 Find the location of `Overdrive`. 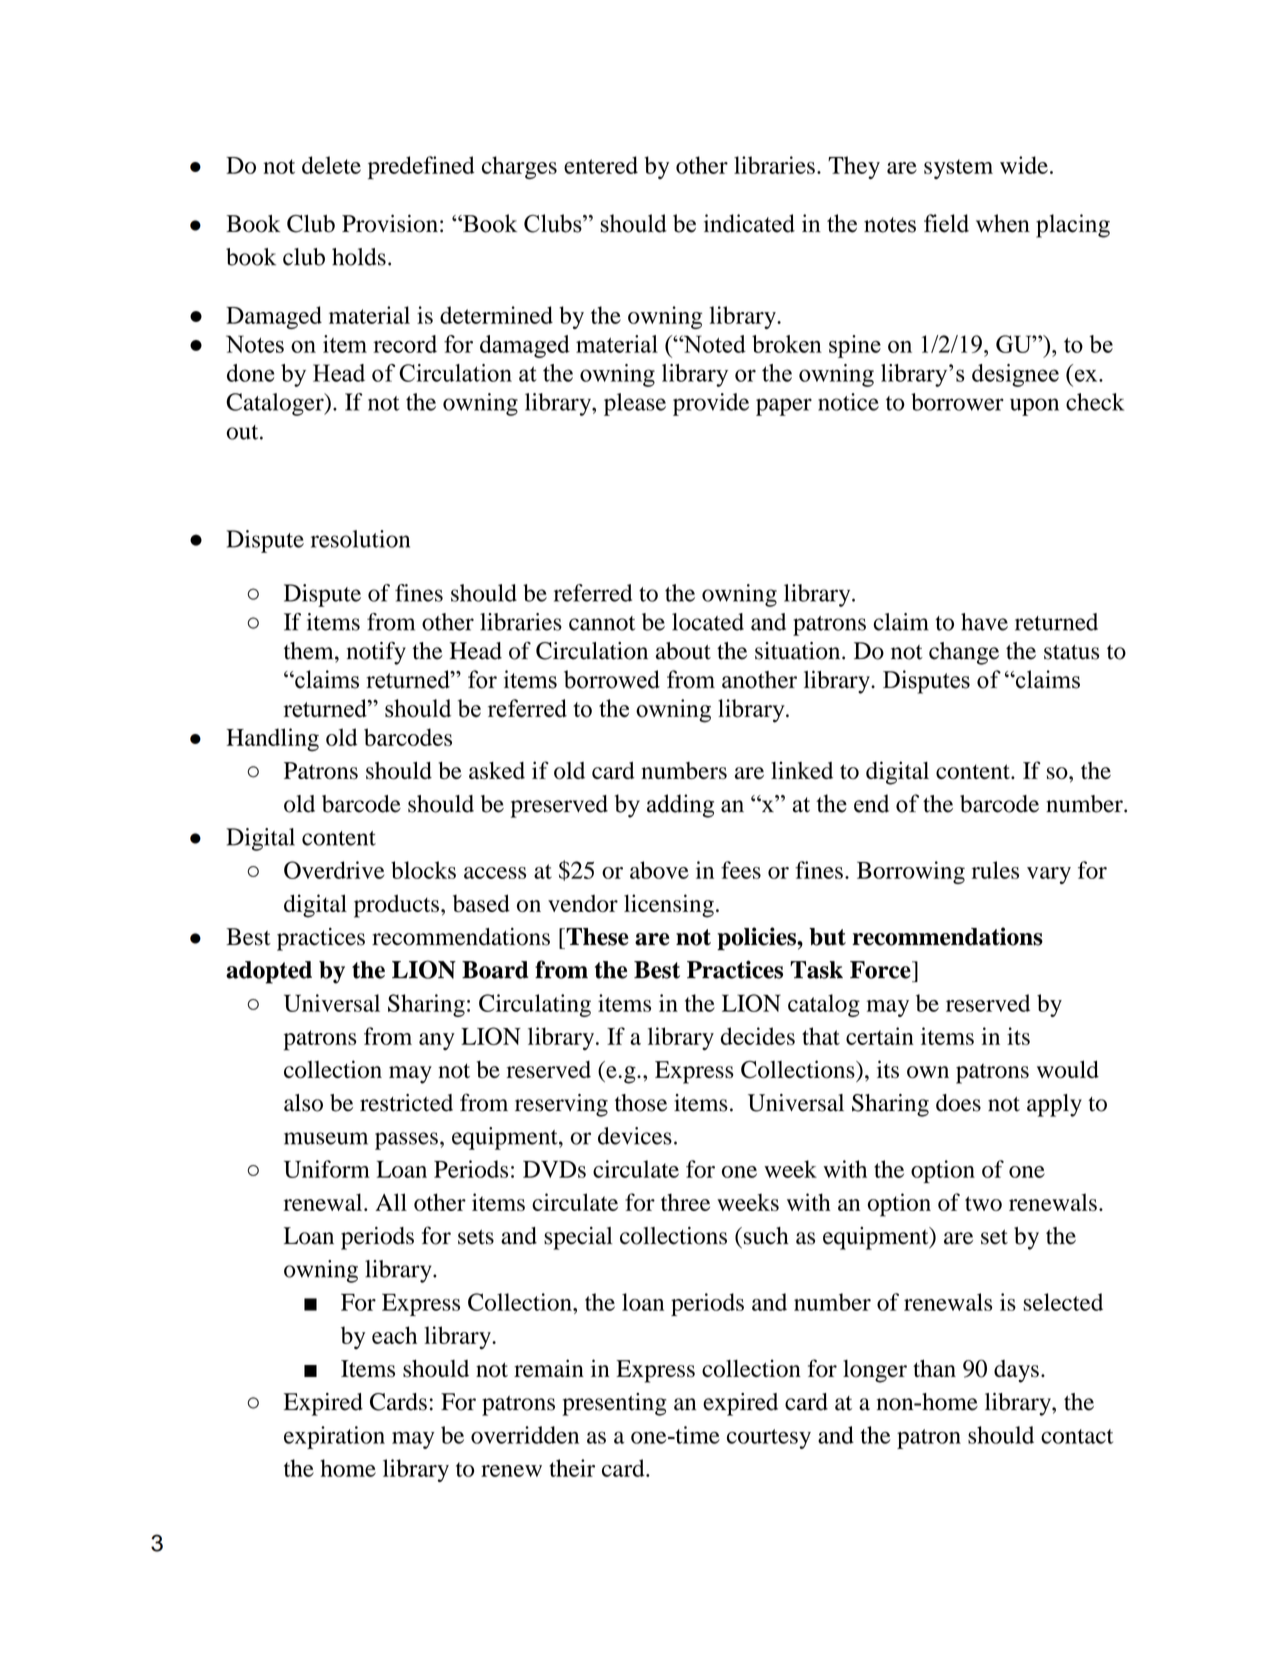

Overdrive is located at coordinates (334, 870).
